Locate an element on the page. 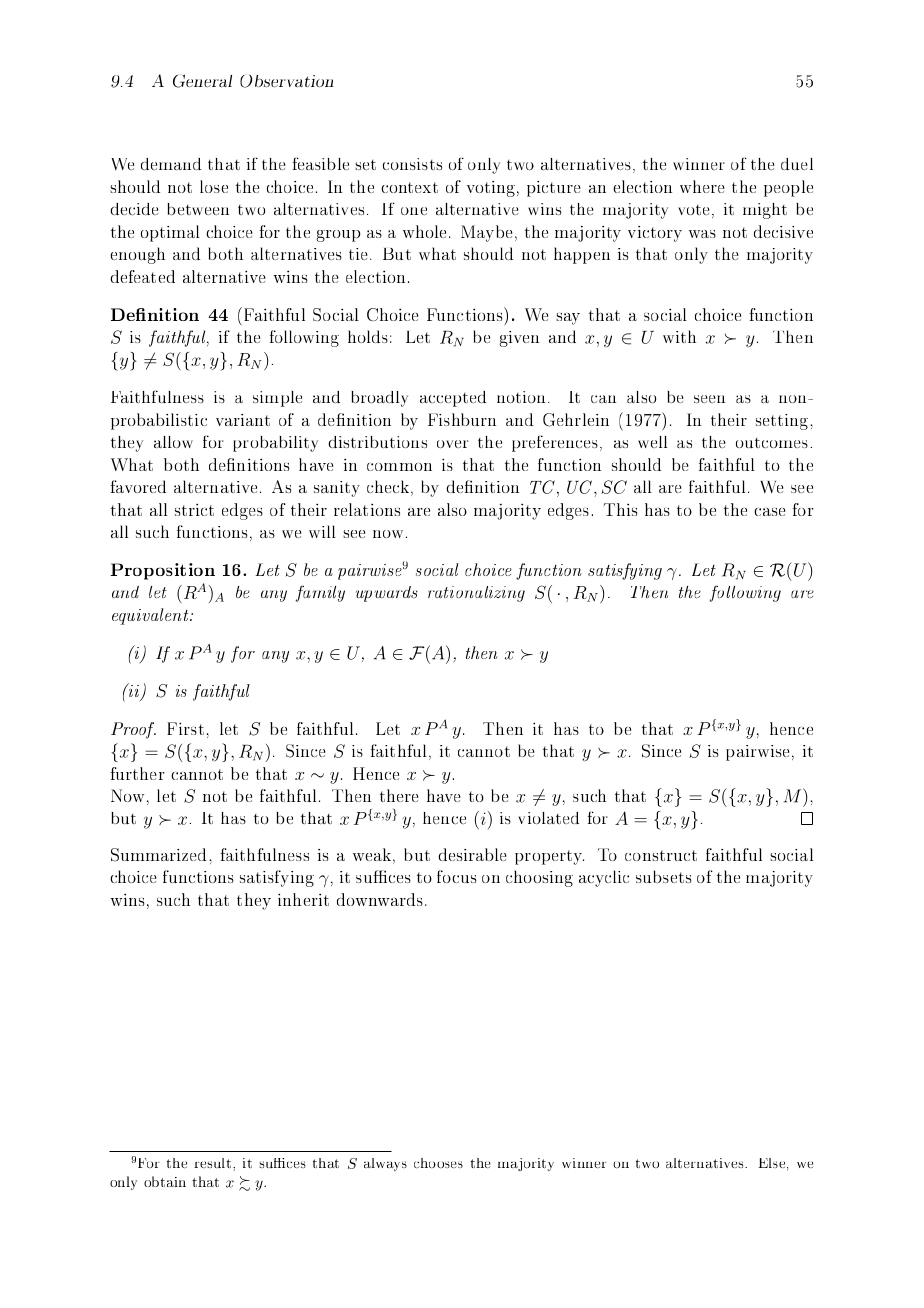 The width and height of the page is (924, 1308). result is located at coordinates (214, 1163).
